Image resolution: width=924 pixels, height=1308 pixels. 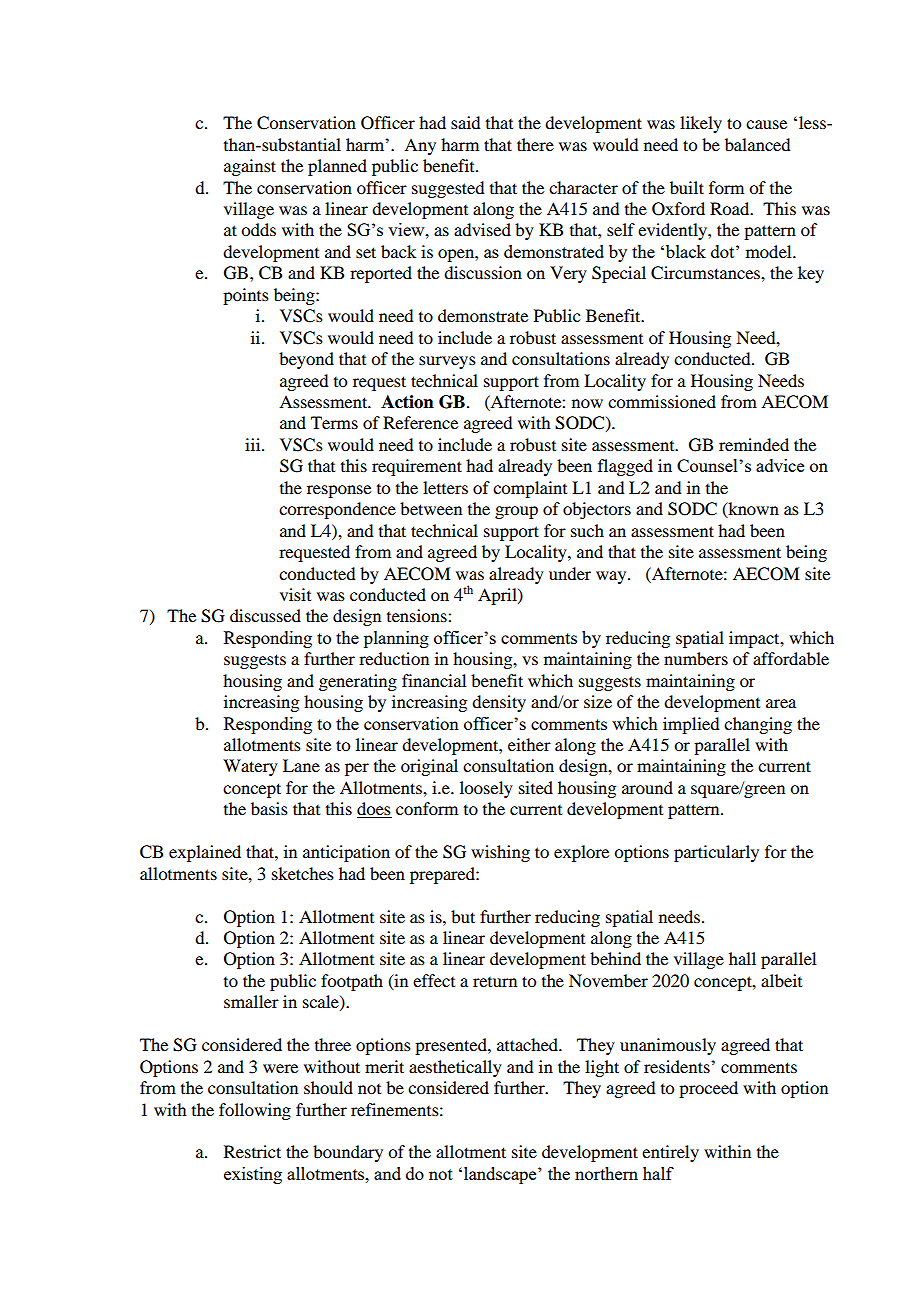 What do you see at coordinates (500, 853) in the screenshot?
I see `wishing` at bounding box center [500, 853].
